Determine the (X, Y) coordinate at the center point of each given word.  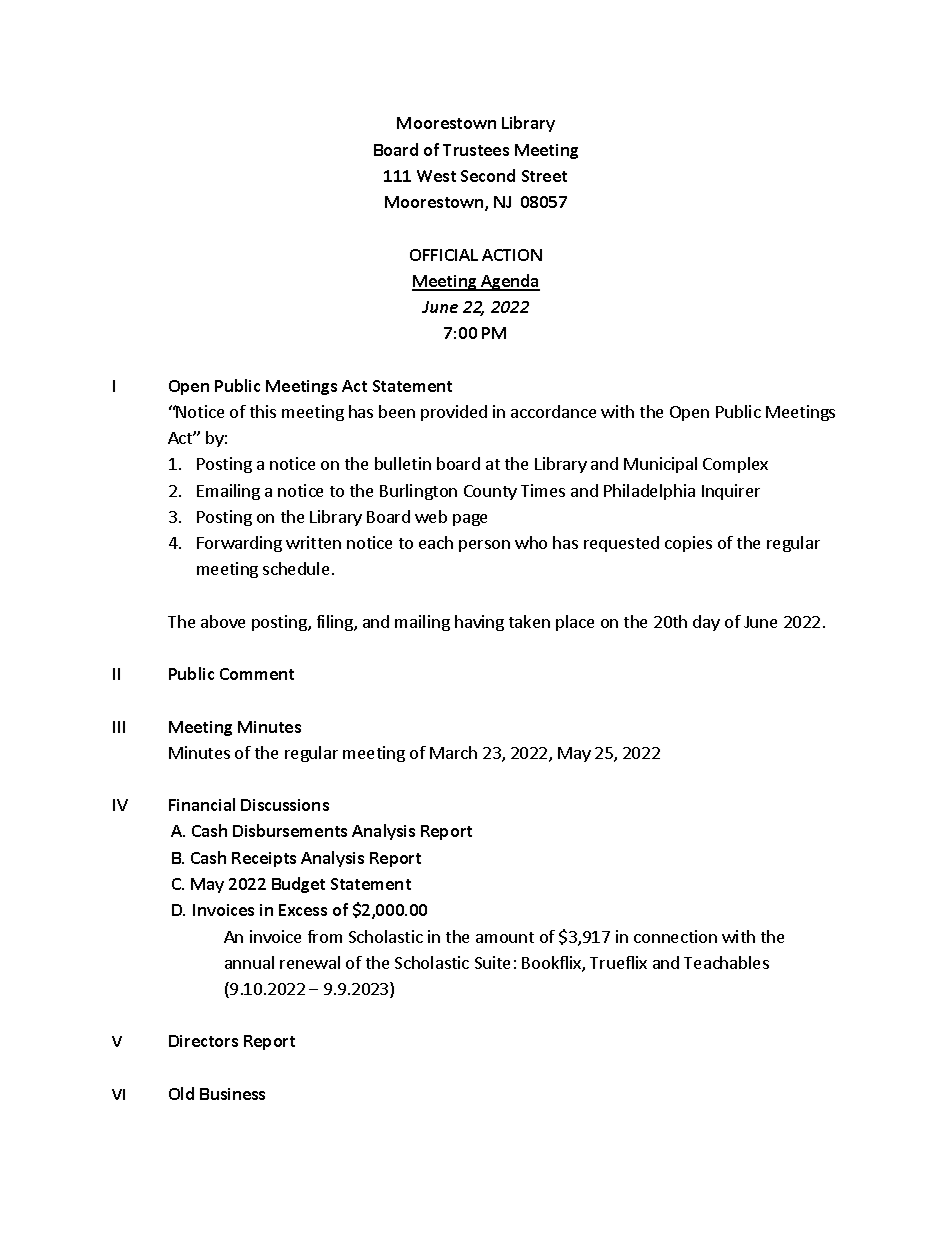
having (479, 623)
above (223, 621)
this (263, 411)
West (436, 176)
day (706, 623)
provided (454, 413)
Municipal (660, 465)
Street (544, 176)
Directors (203, 1041)
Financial (202, 804)
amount (505, 937)
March (453, 752)
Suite (492, 962)
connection (675, 936)
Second (488, 175)
